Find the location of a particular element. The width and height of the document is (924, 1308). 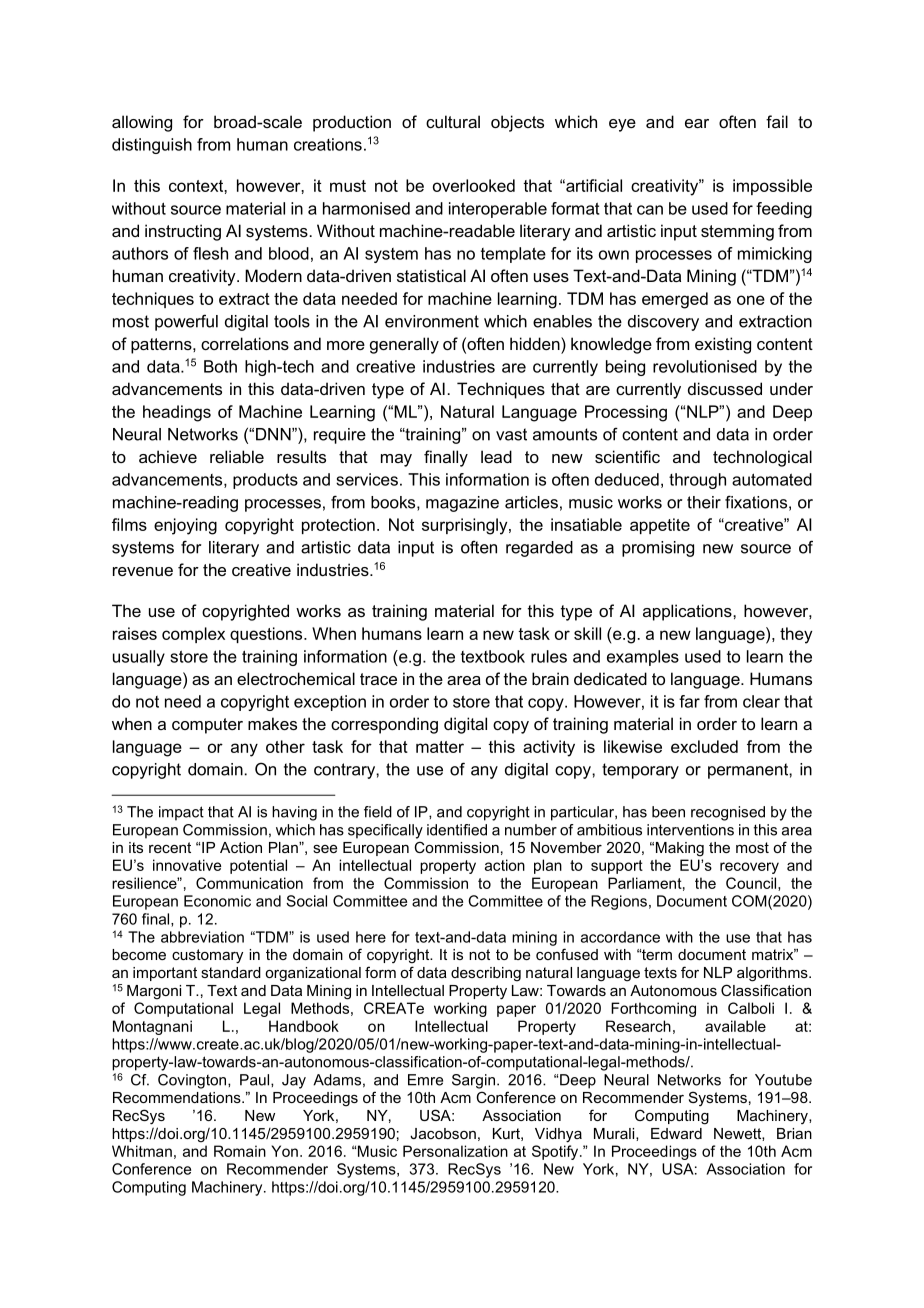

Edward is located at coordinates (676, 1133).
